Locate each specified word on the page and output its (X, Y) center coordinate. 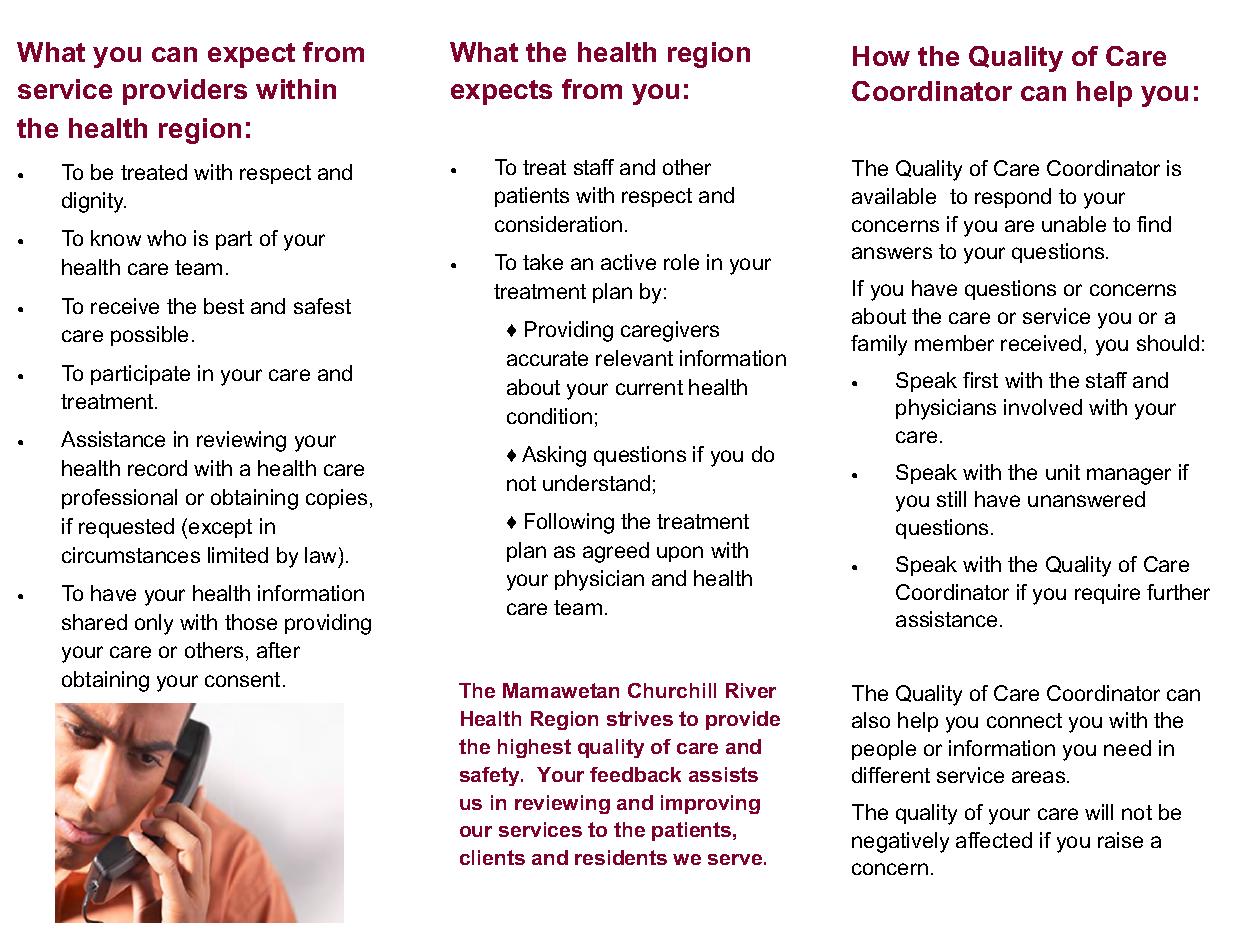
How (881, 56)
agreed (616, 552)
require (1107, 594)
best (224, 306)
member (954, 343)
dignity (94, 202)
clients (492, 857)
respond (1013, 198)
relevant (634, 358)
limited (238, 555)
